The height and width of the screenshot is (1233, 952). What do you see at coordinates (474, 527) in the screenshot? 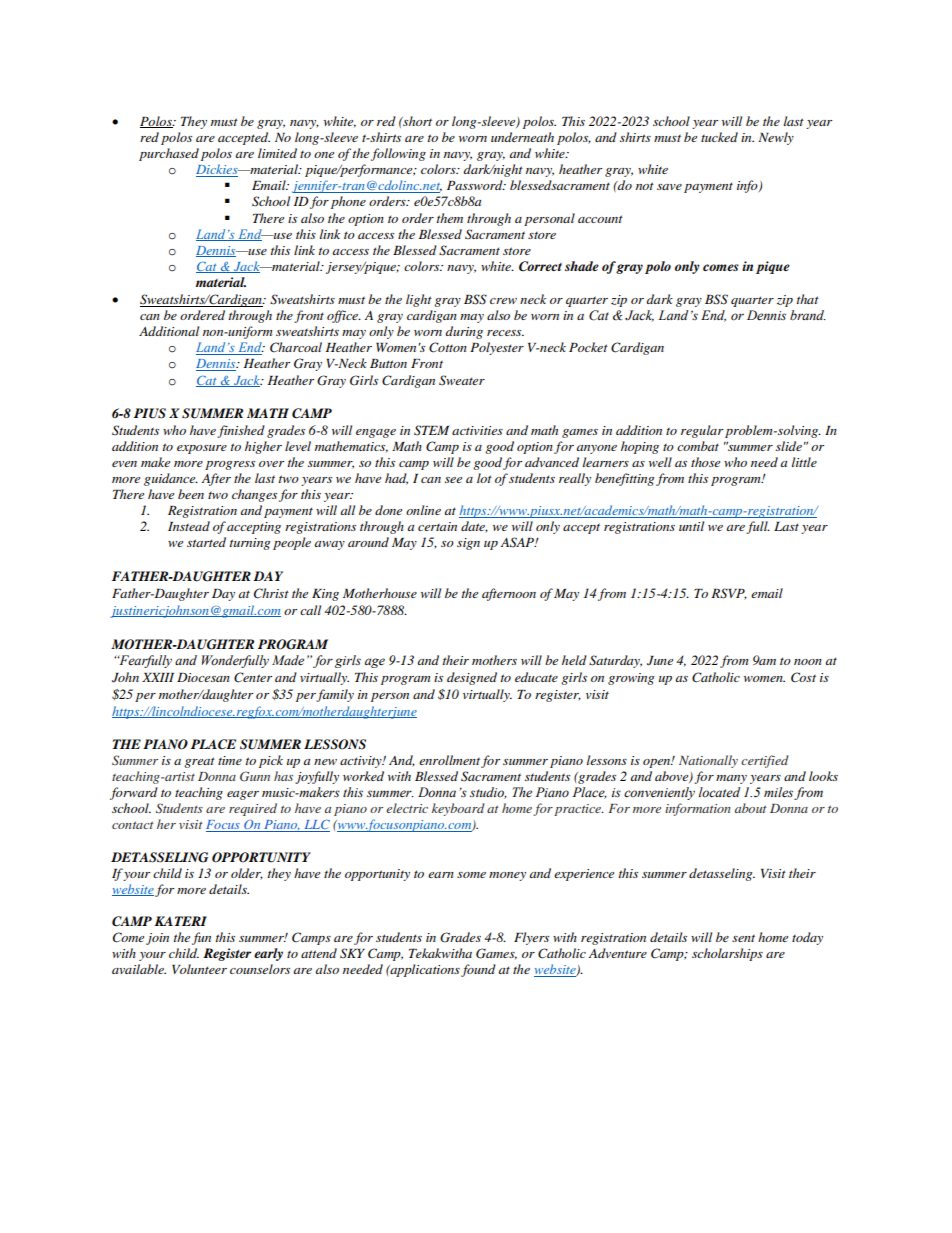
I see `date` at bounding box center [474, 527].
